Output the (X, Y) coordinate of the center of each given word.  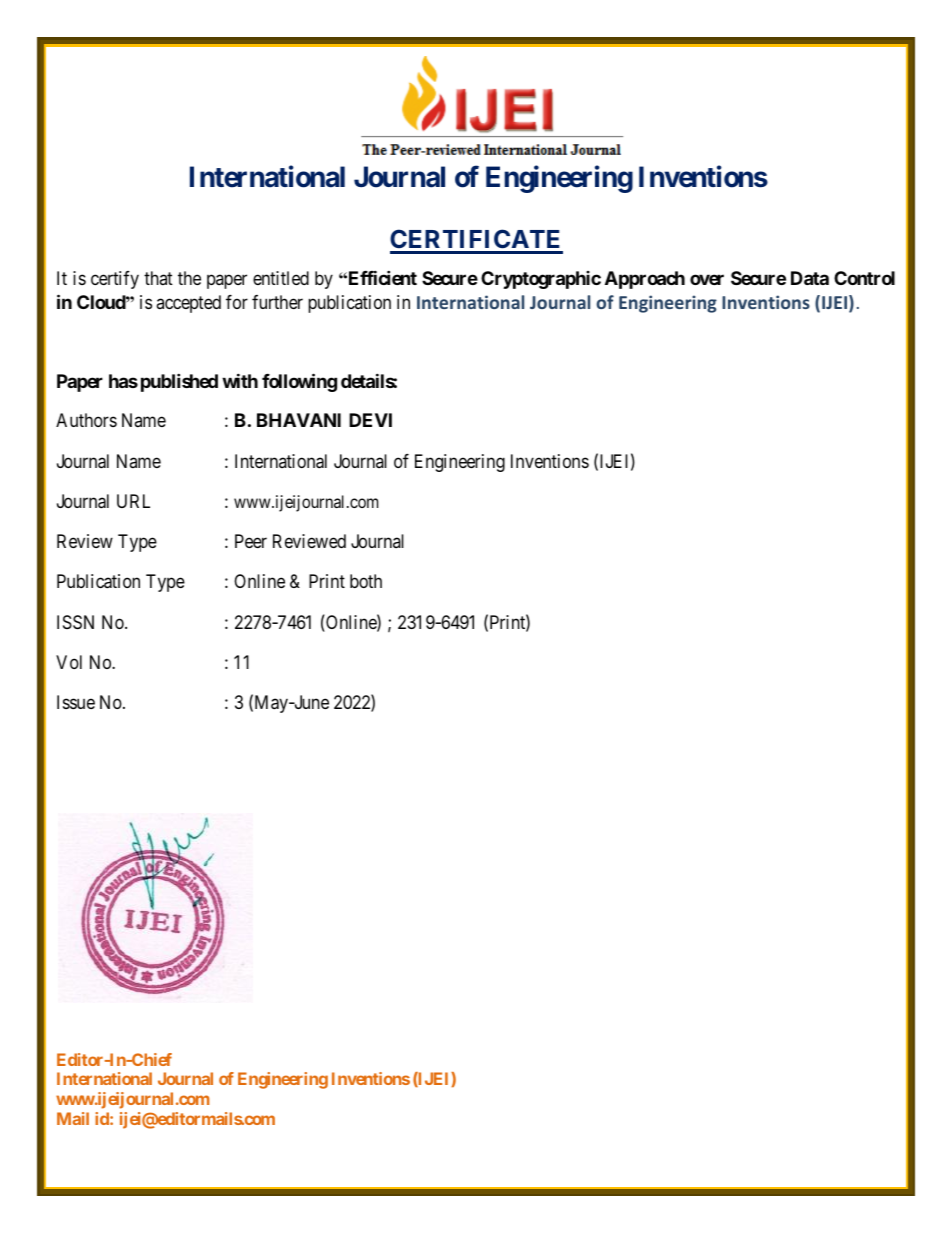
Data (810, 278)
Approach (645, 280)
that (158, 278)
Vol (69, 662)
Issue (76, 702)
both (366, 581)
